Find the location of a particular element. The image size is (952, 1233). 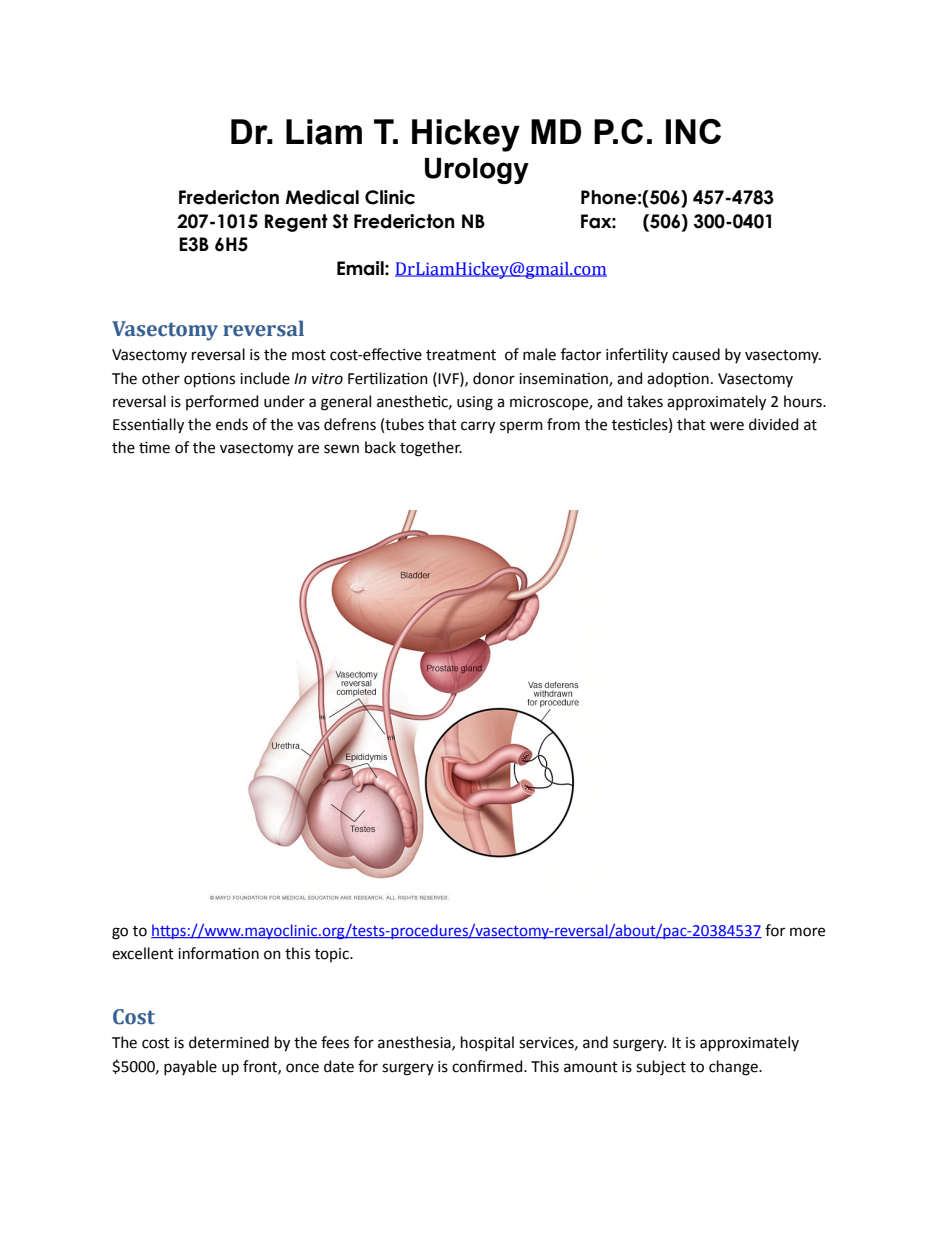

Urology is located at coordinates (477, 171).
